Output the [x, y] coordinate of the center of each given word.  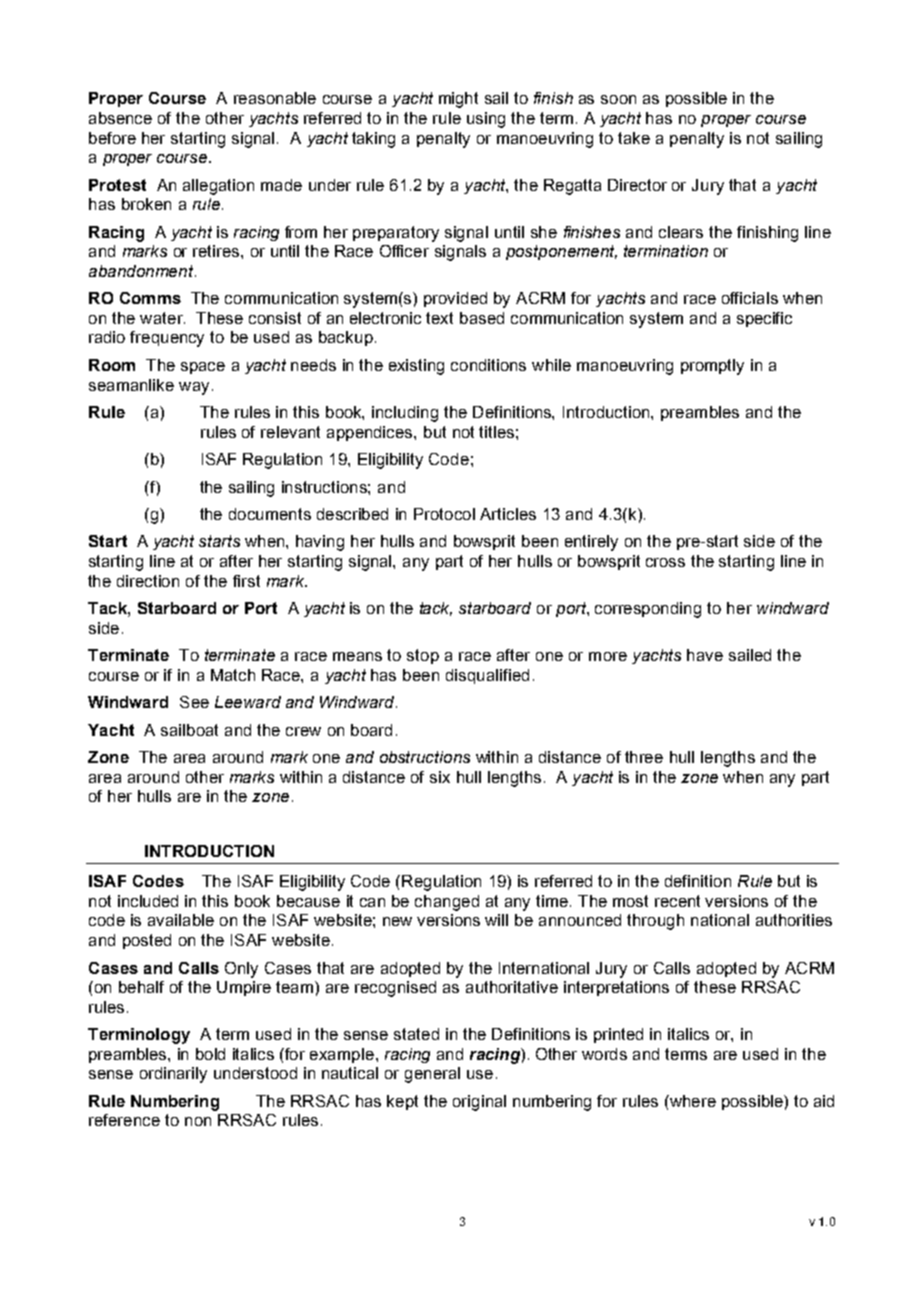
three [644, 757]
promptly [712, 367]
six [440, 777]
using [486, 120]
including [405, 414]
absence [120, 118]
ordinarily [173, 1075]
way [194, 388]
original [479, 1103]
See [194, 702]
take [634, 138]
